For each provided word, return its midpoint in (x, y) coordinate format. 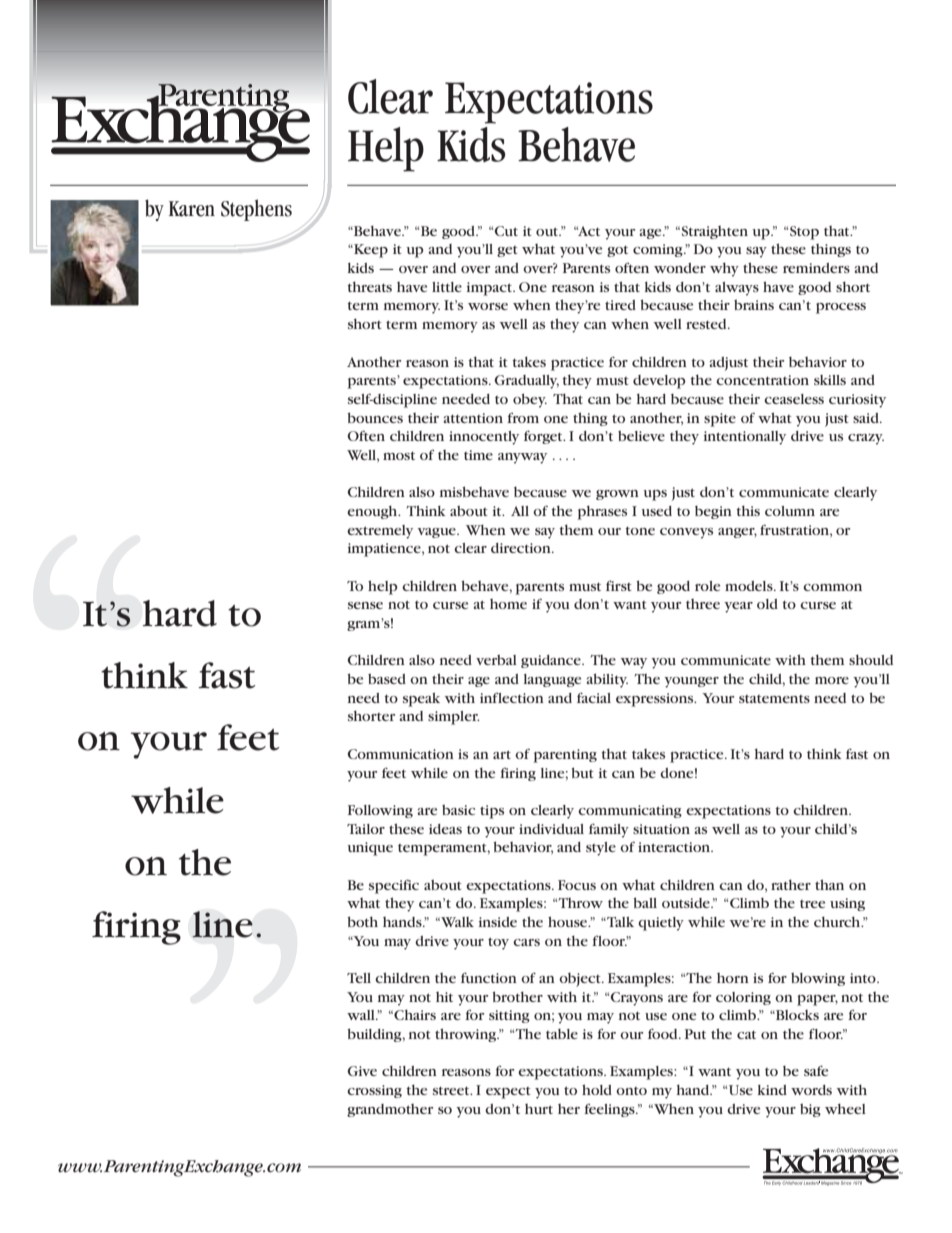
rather (791, 884)
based (387, 678)
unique (370, 849)
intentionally (745, 438)
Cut (506, 231)
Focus (577, 885)
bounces (375, 417)
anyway (522, 458)
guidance (552, 661)
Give (362, 1071)
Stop (804, 233)
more (832, 680)
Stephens (256, 210)
